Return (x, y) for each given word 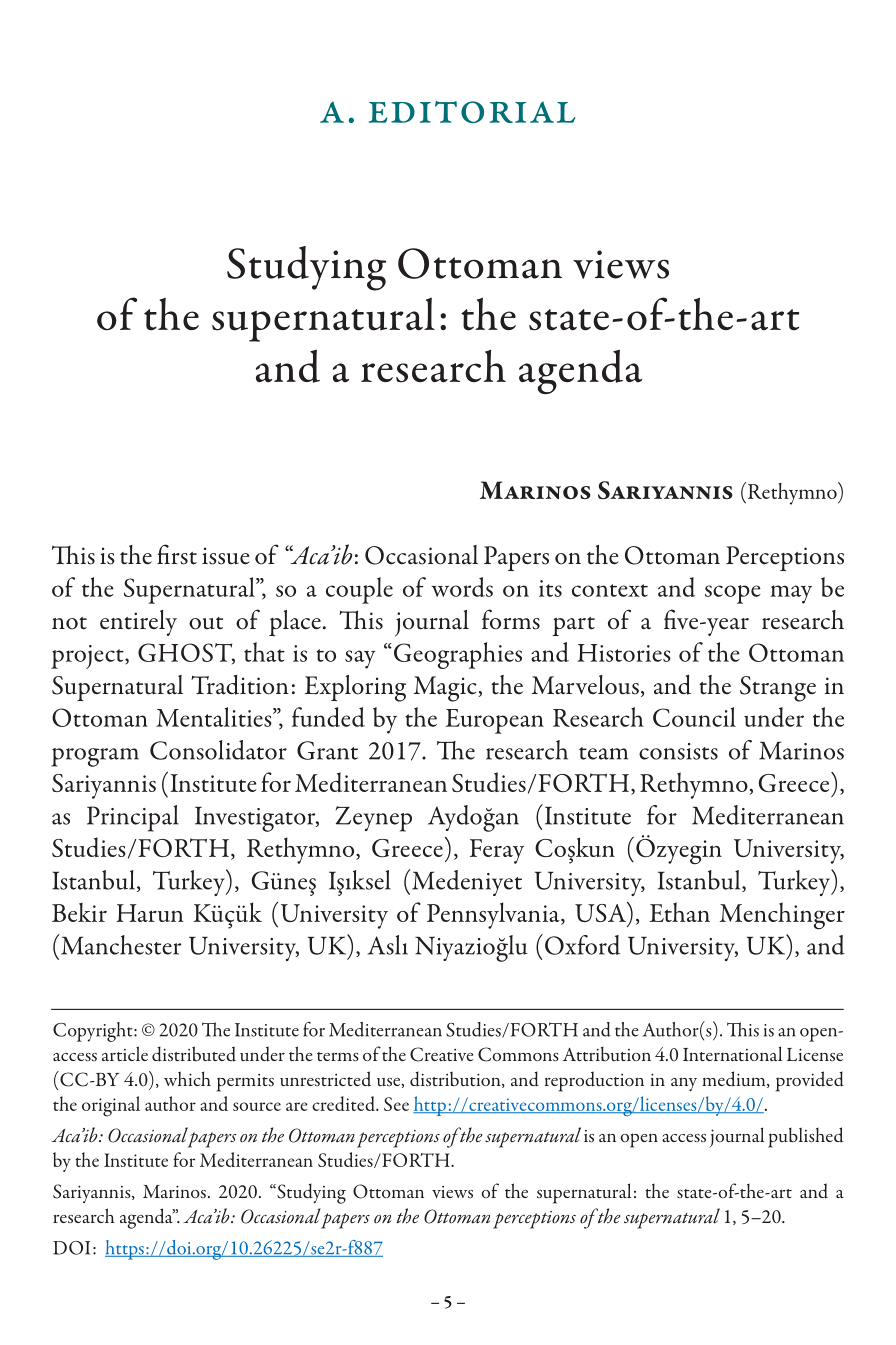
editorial (472, 112)
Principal (133, 818)
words (462, 587)
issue (225, 556)
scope (733, 594)
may (791, 594)
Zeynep (374, 819)
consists (678, 751)
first (177, 554)
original (111, 1106)
